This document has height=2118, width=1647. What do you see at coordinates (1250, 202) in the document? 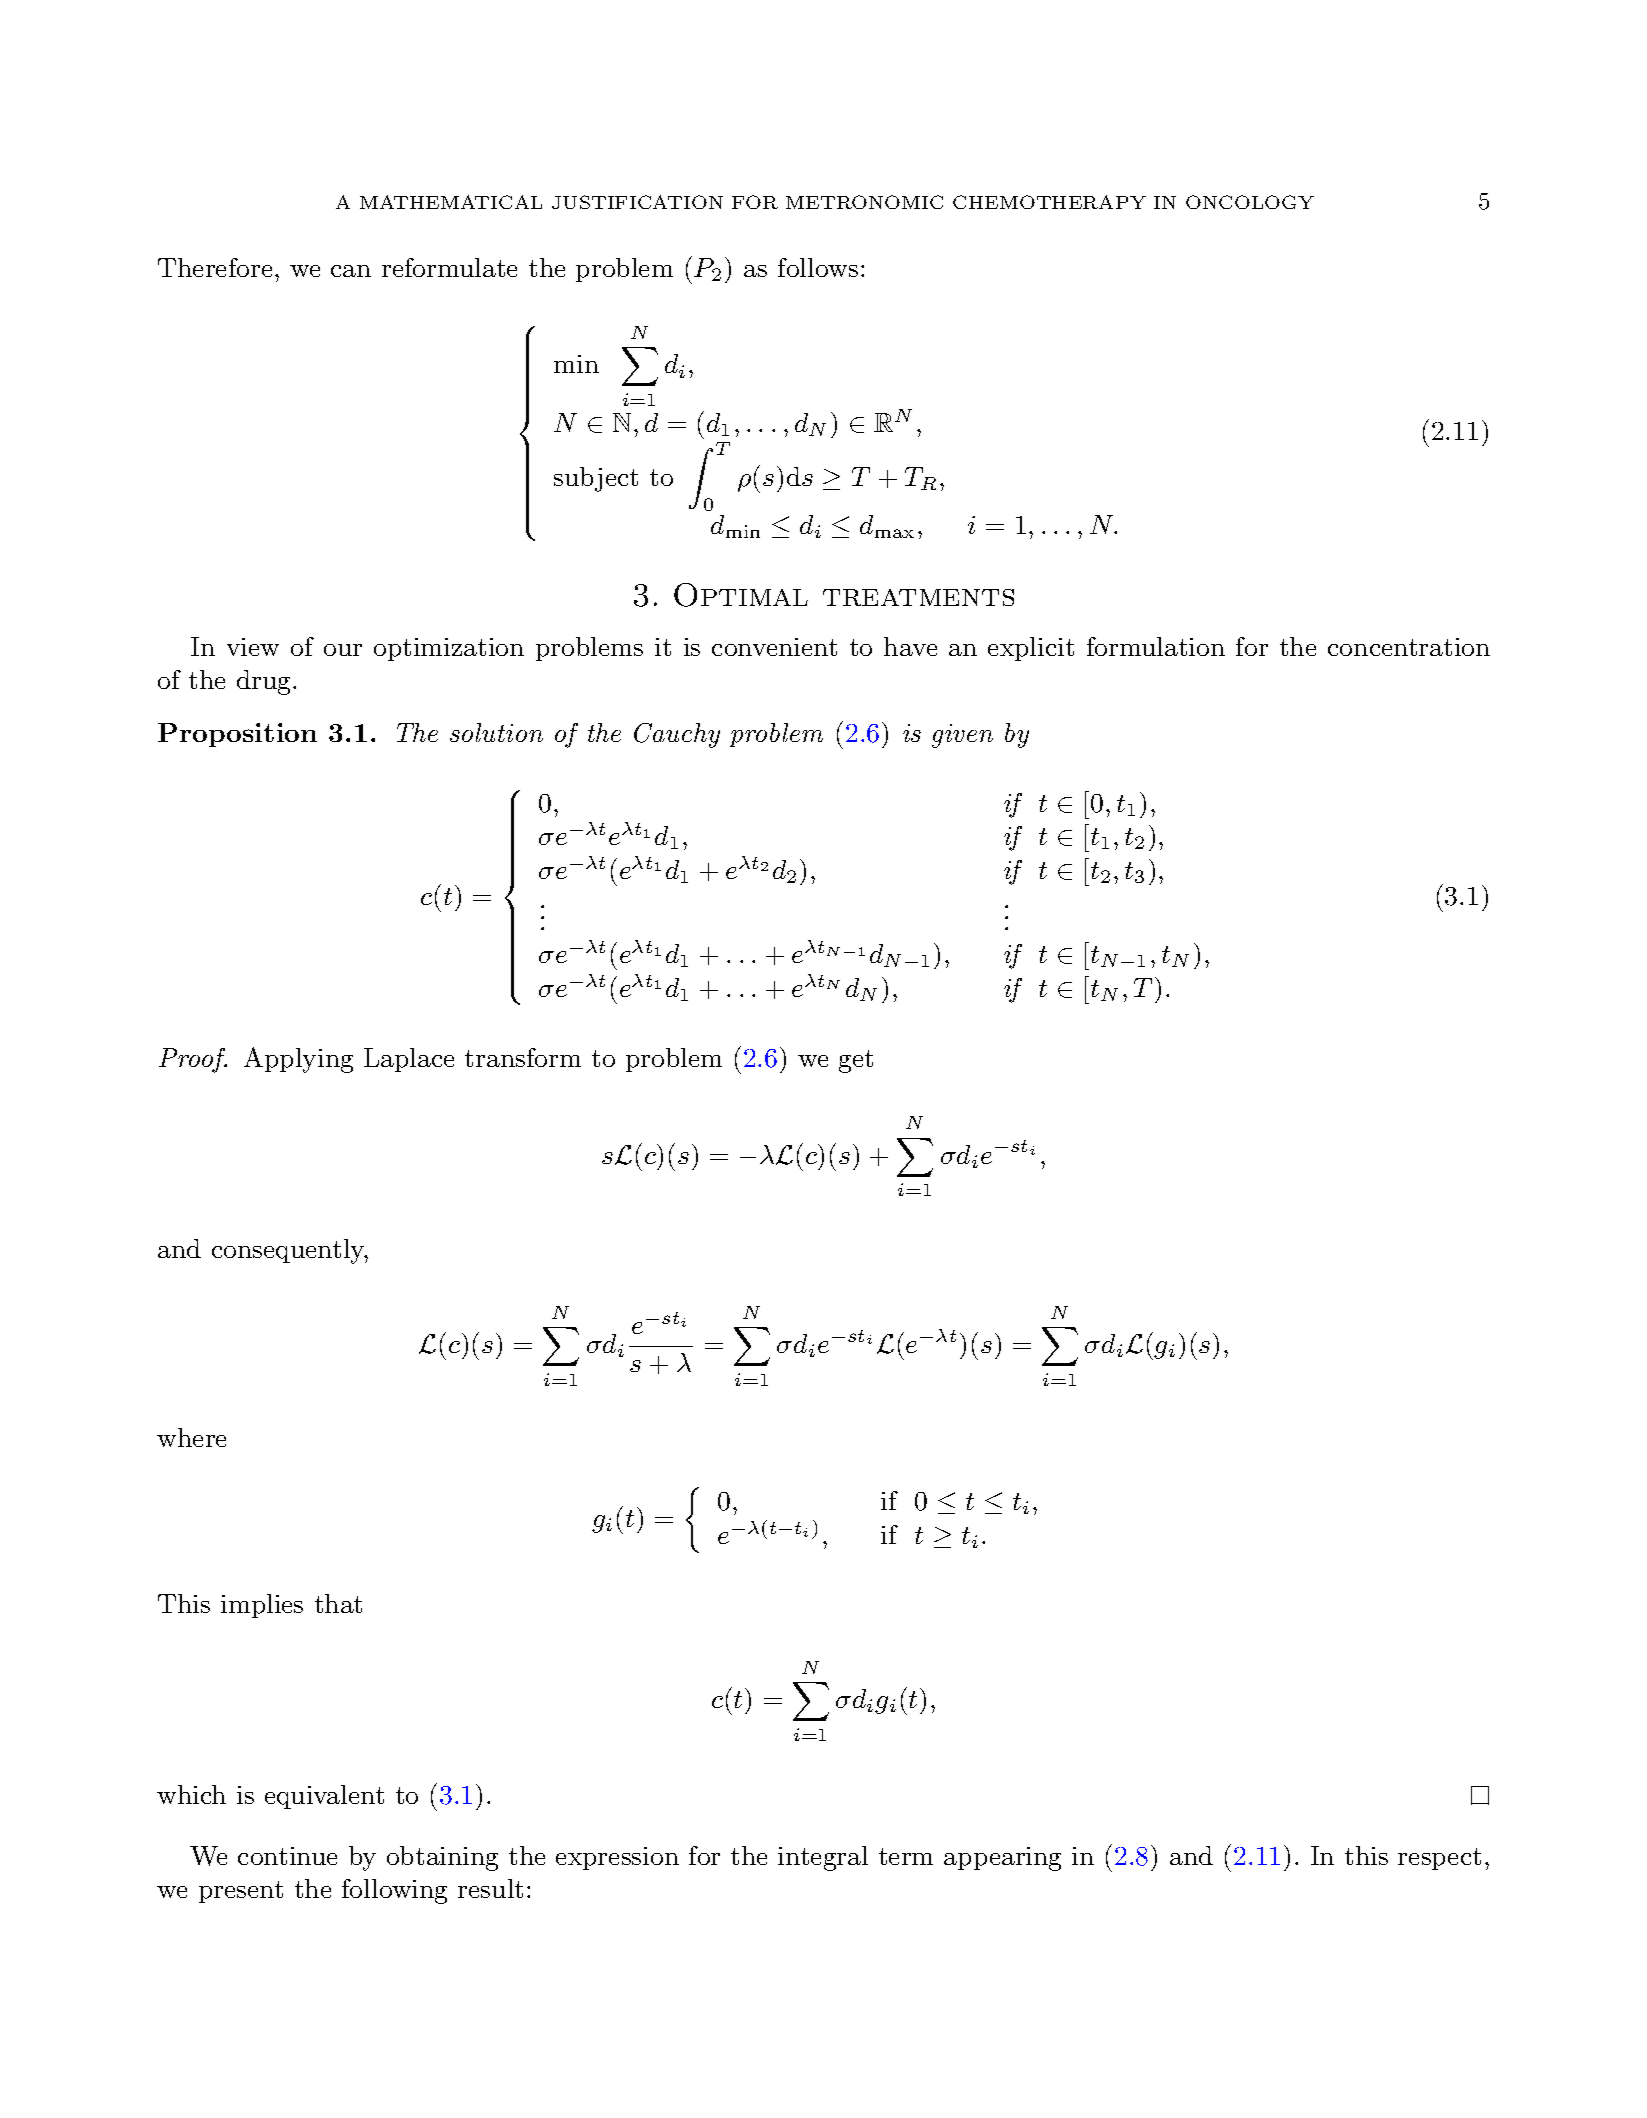
I see `ONCOLOGY` at bounding box center [1250, 202].
